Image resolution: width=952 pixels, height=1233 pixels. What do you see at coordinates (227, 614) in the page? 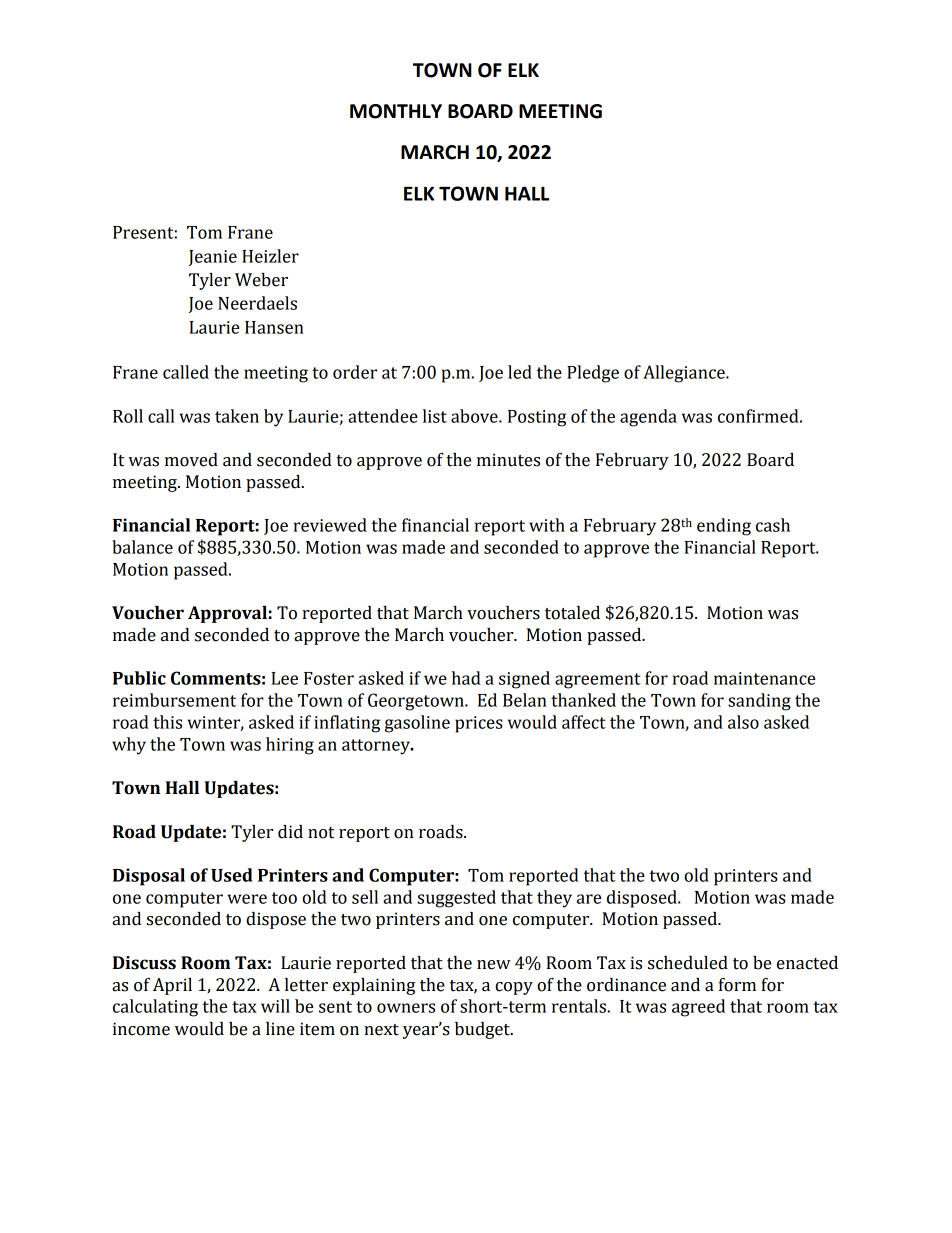
I see `Approval` at bounding box center [227, 614].
